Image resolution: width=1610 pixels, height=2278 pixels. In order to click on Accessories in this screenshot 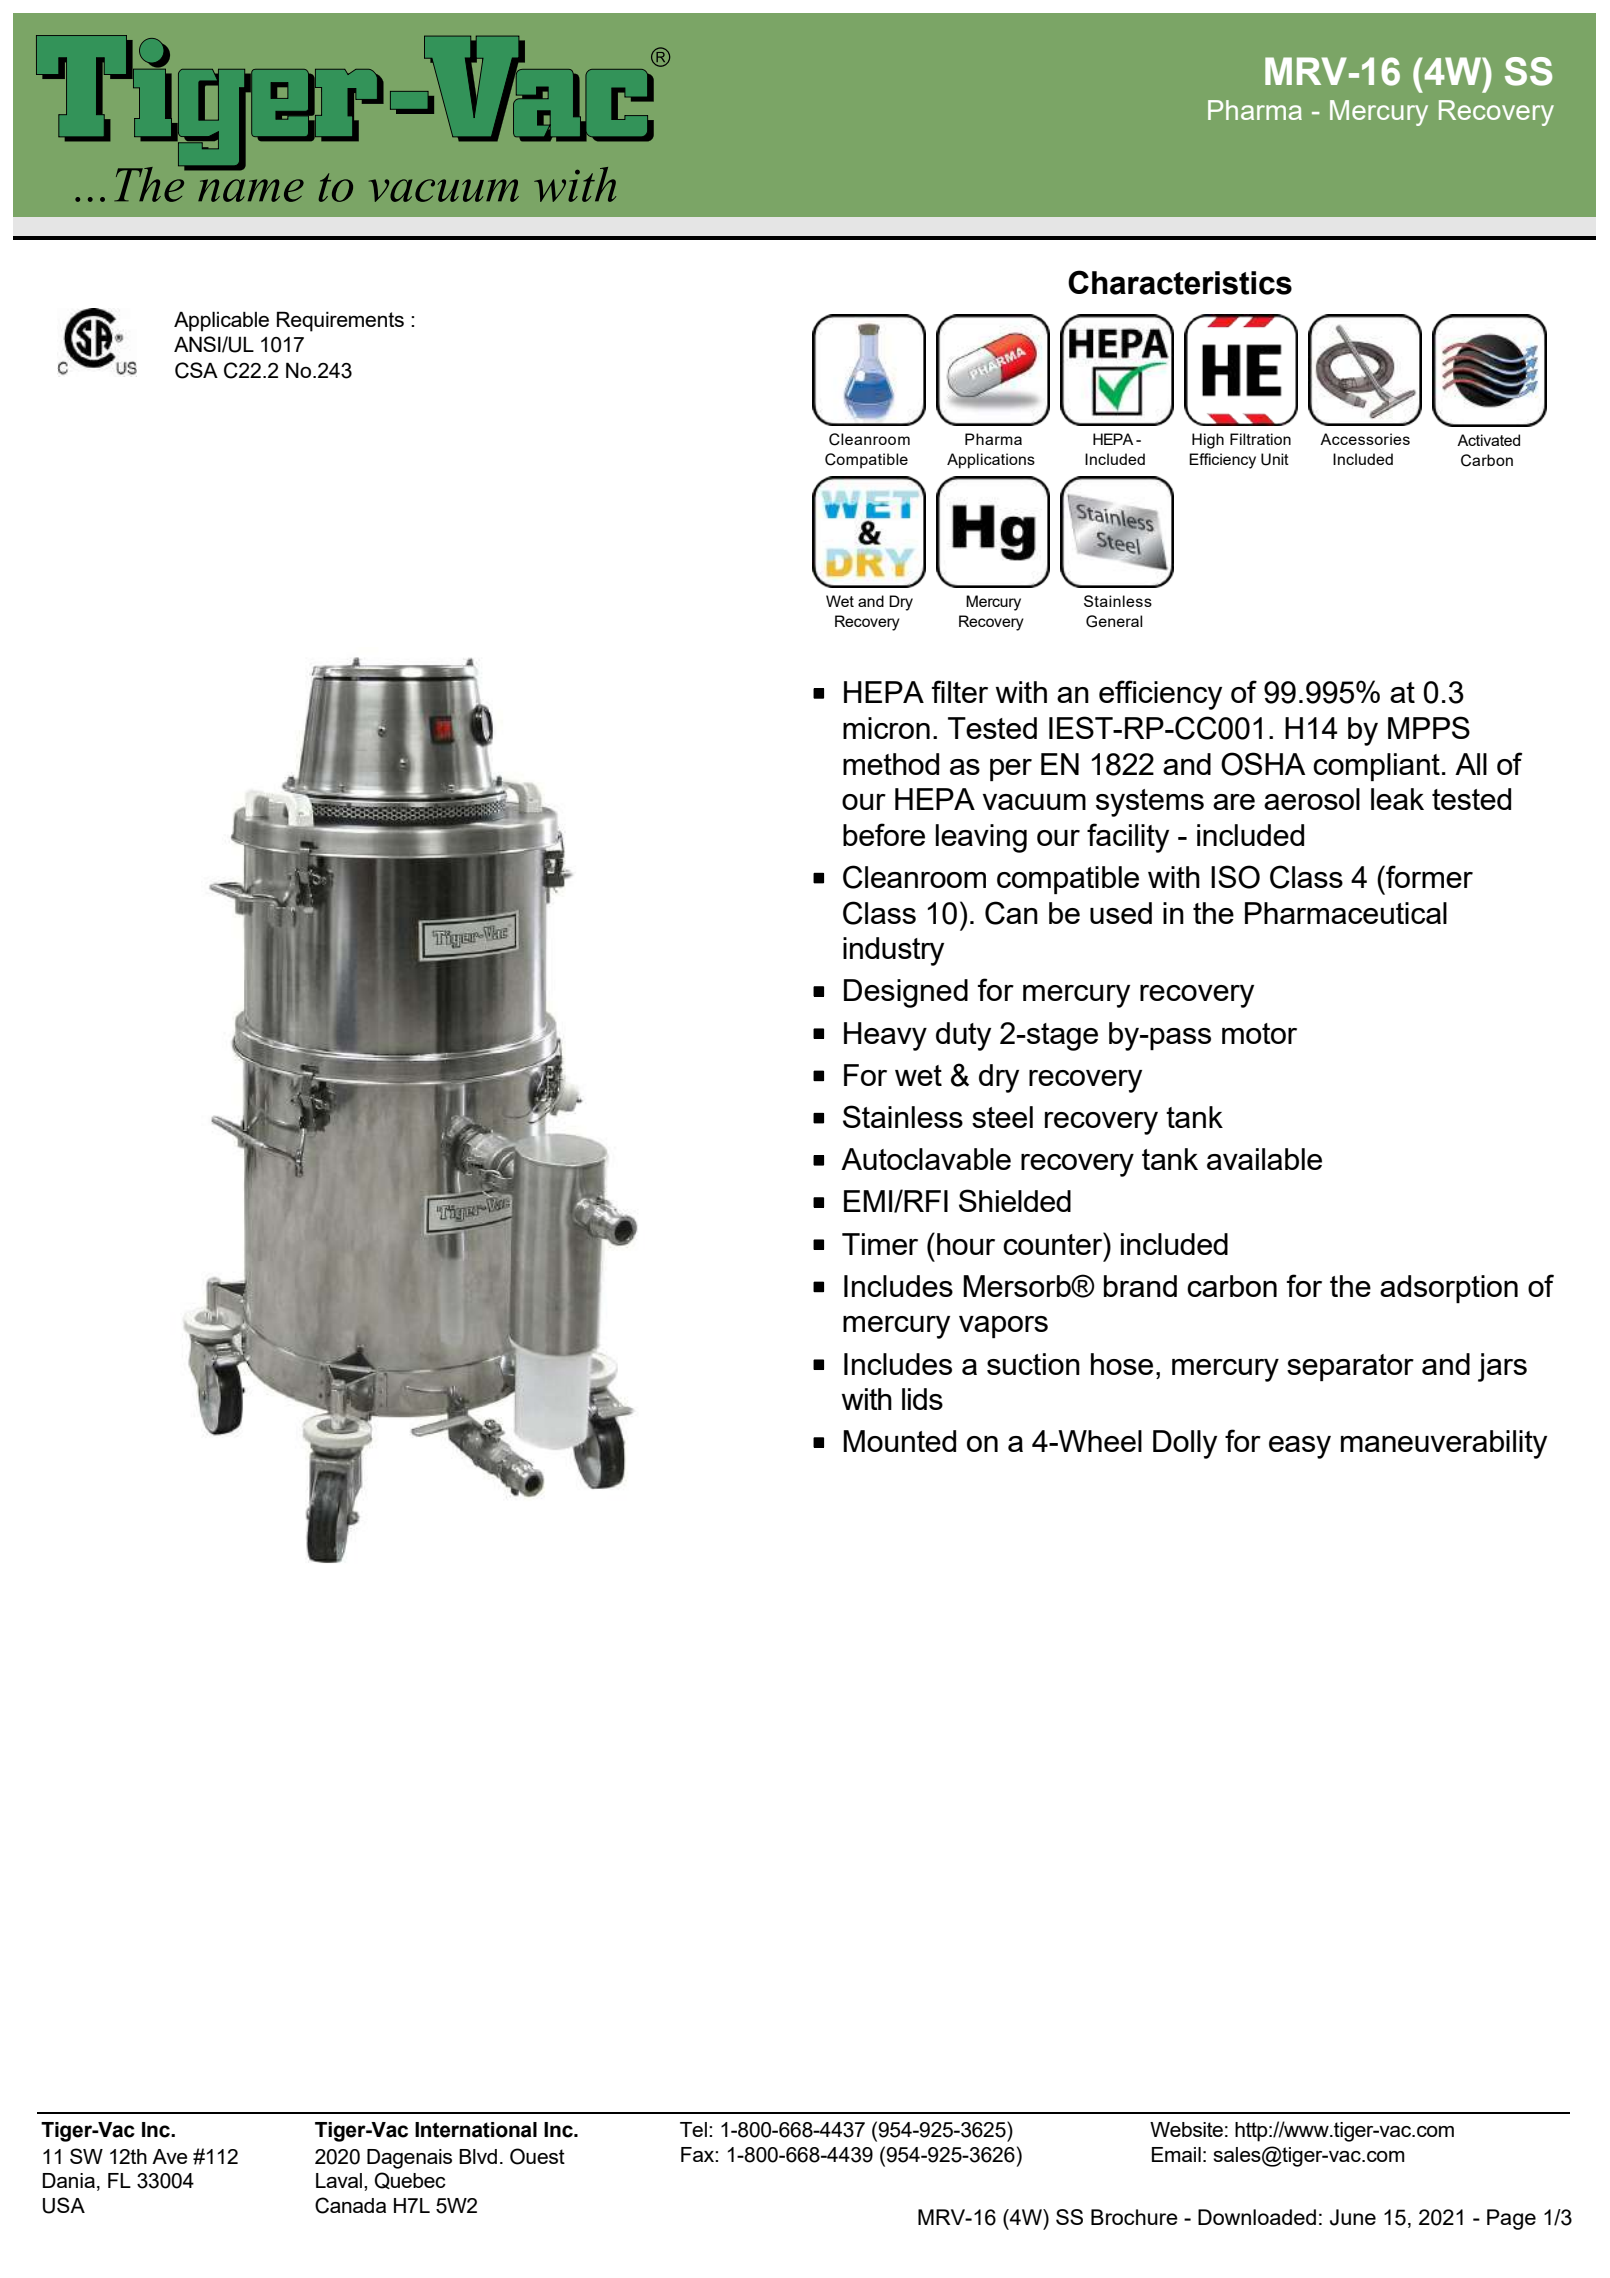, I will do `click(1365, 439)`.
